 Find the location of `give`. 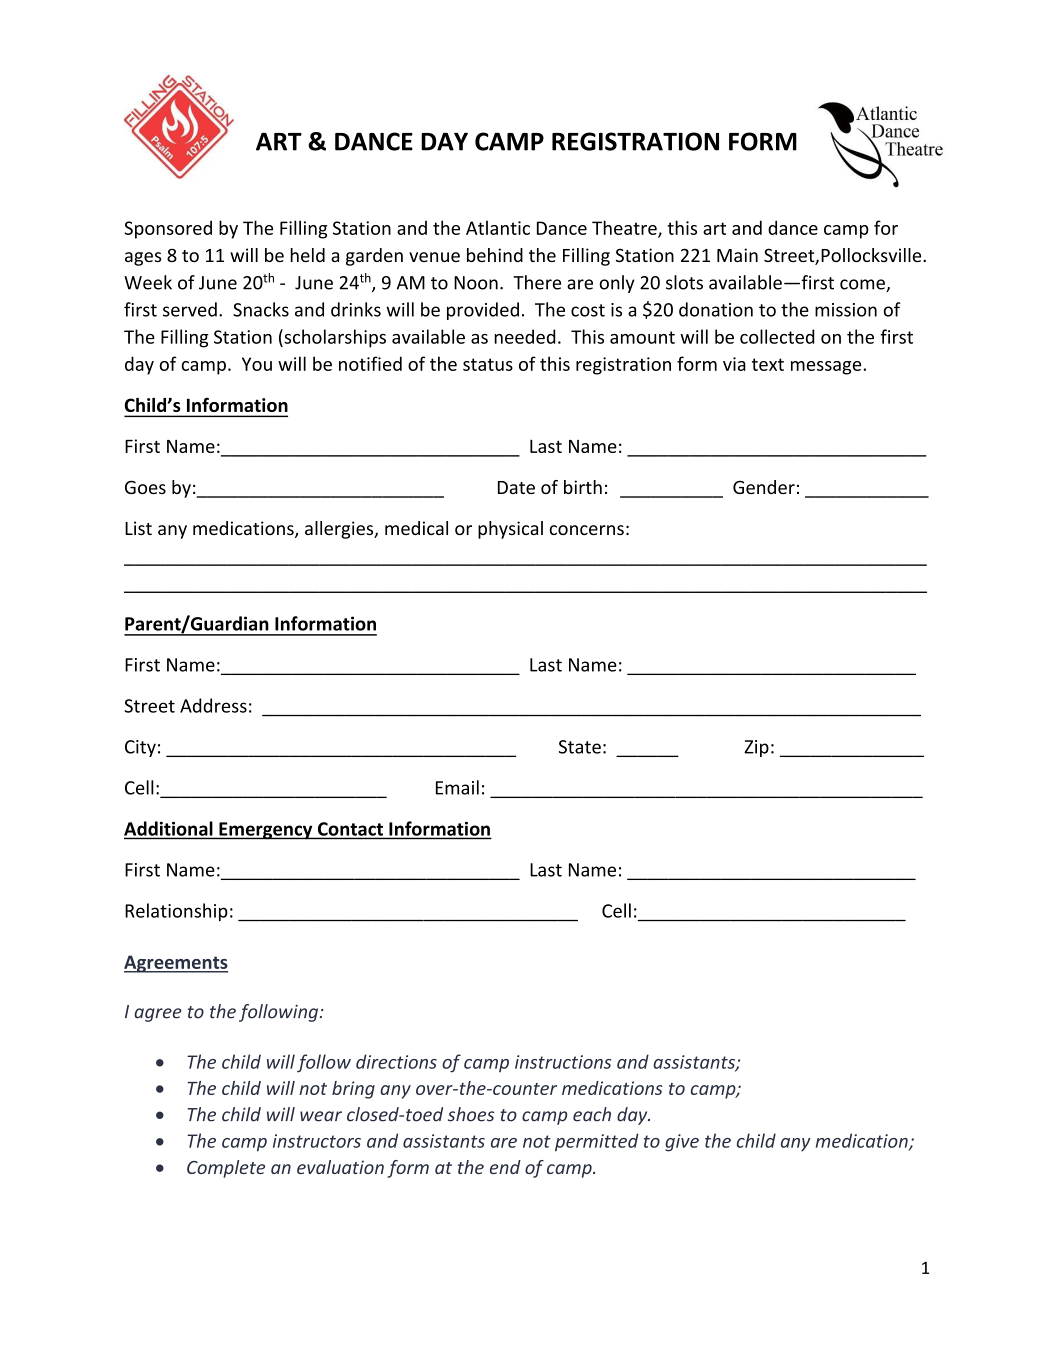

give is located at coordinates (682, 1143).
